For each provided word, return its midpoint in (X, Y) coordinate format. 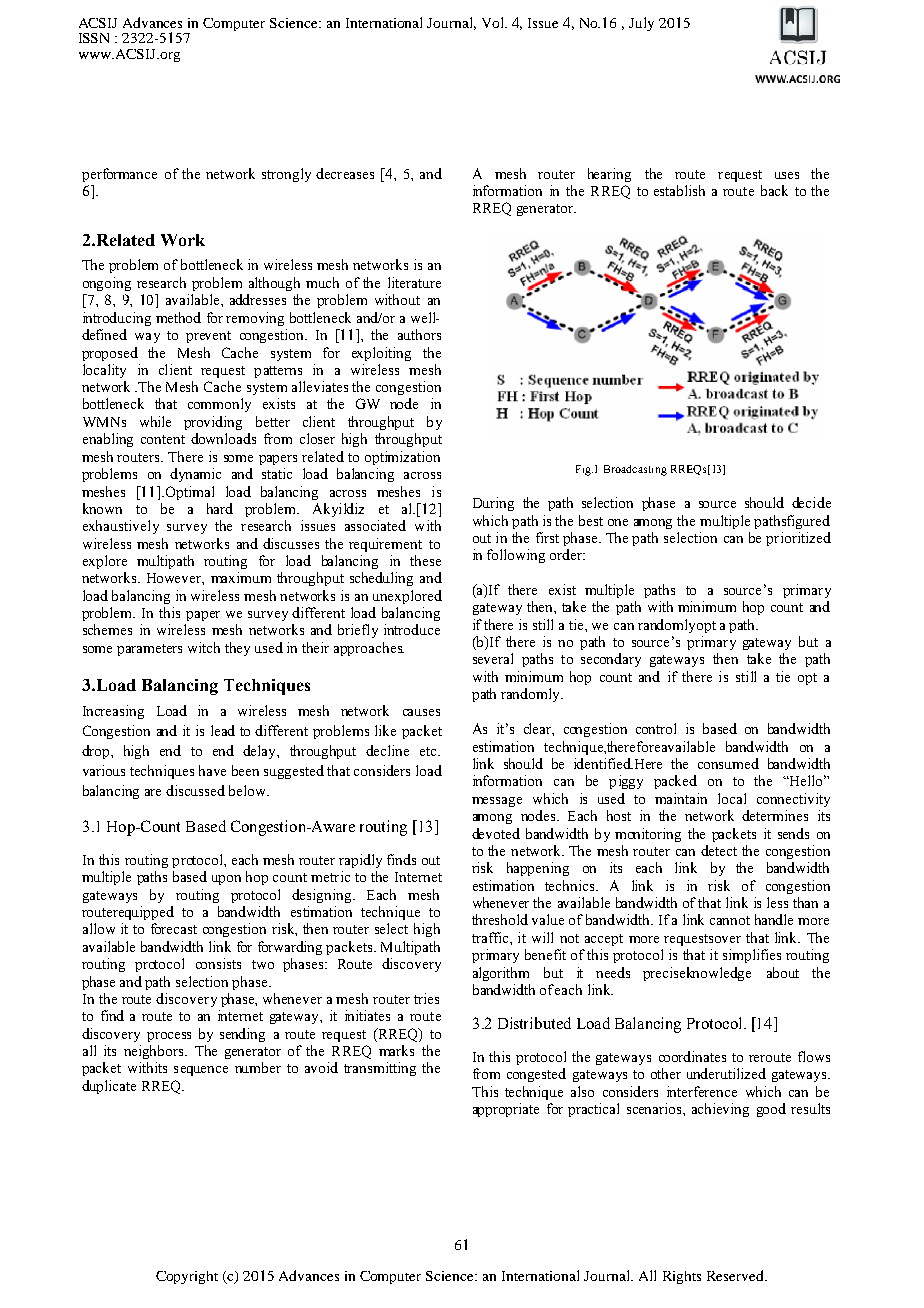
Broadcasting (635, 470)
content (163, 439)
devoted (496, 833)
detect (719, 850)
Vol (494, 22)
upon (226, 880)
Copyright (187, 1277)
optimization (402, 458)
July (641, 24)
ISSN (94, 38)
